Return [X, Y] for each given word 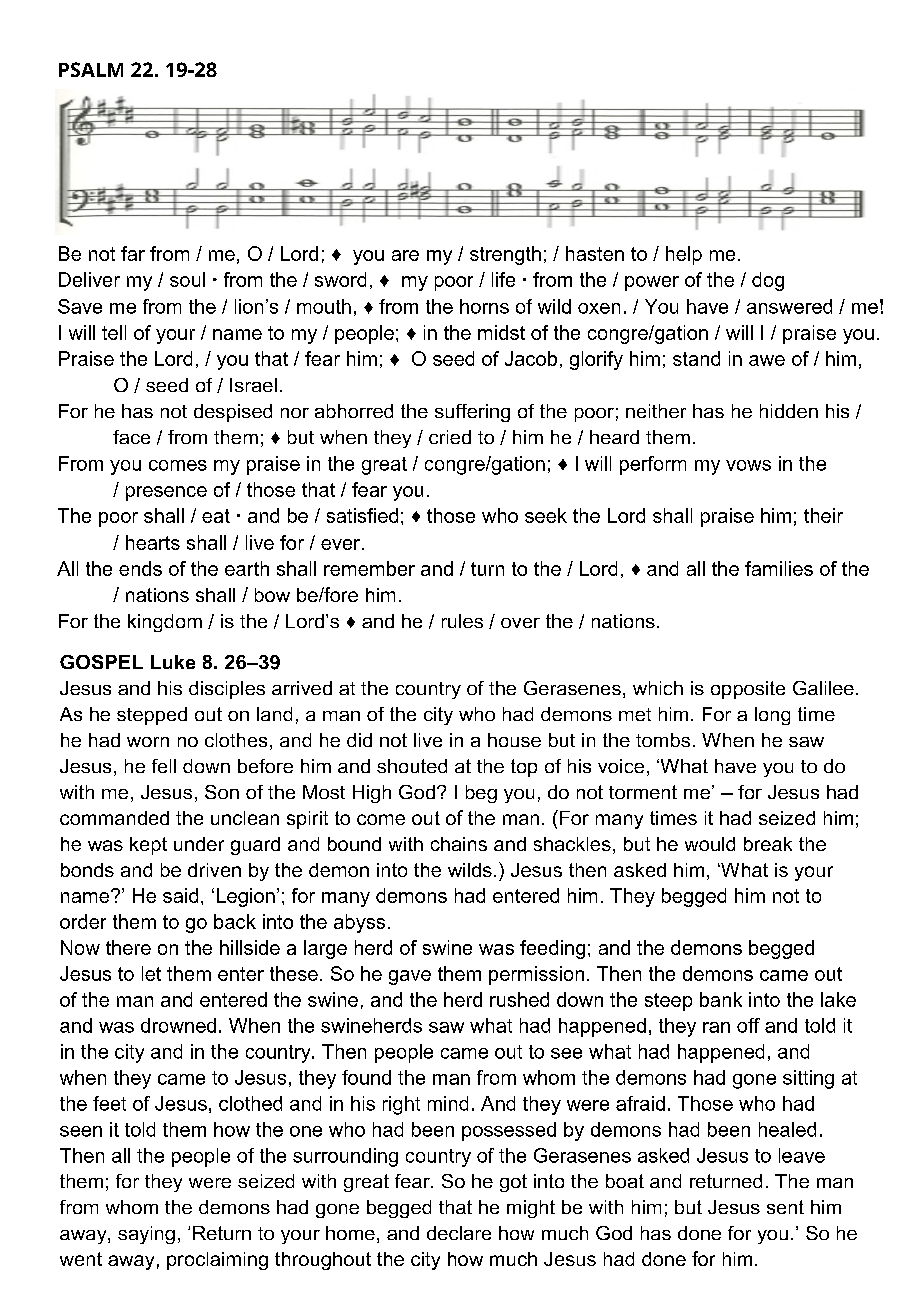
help [684, 255]
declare [459, 1233]
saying [146, 1235]
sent [785, 1207]
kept [148, 846]
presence [166, 493]
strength [505, 255]
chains [459, 844]
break [768, 844]
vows [748, 465]
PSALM [91, 69]
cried [450, 437]
